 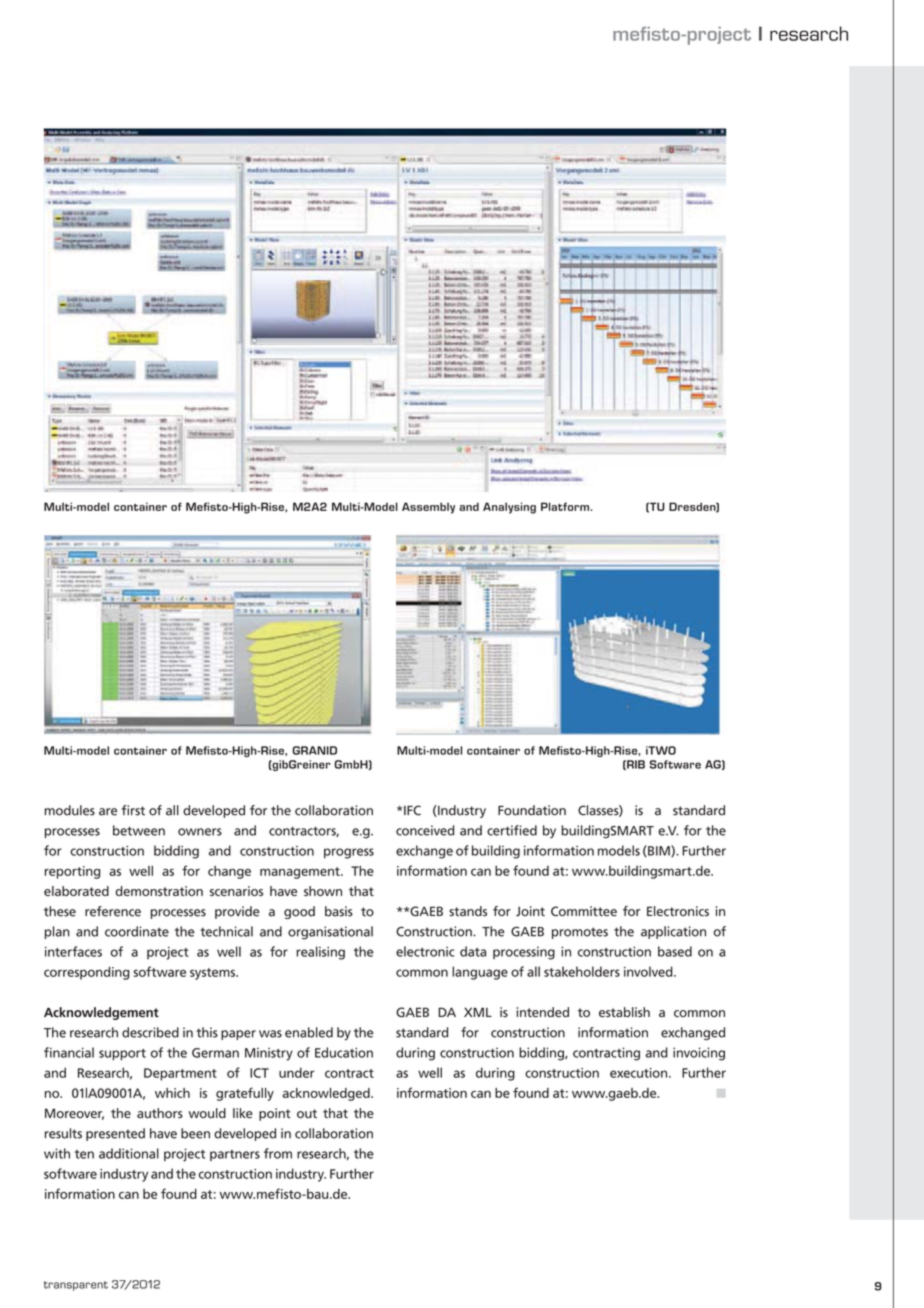 I want to click on demonstration, so click(x=159, y=891).
